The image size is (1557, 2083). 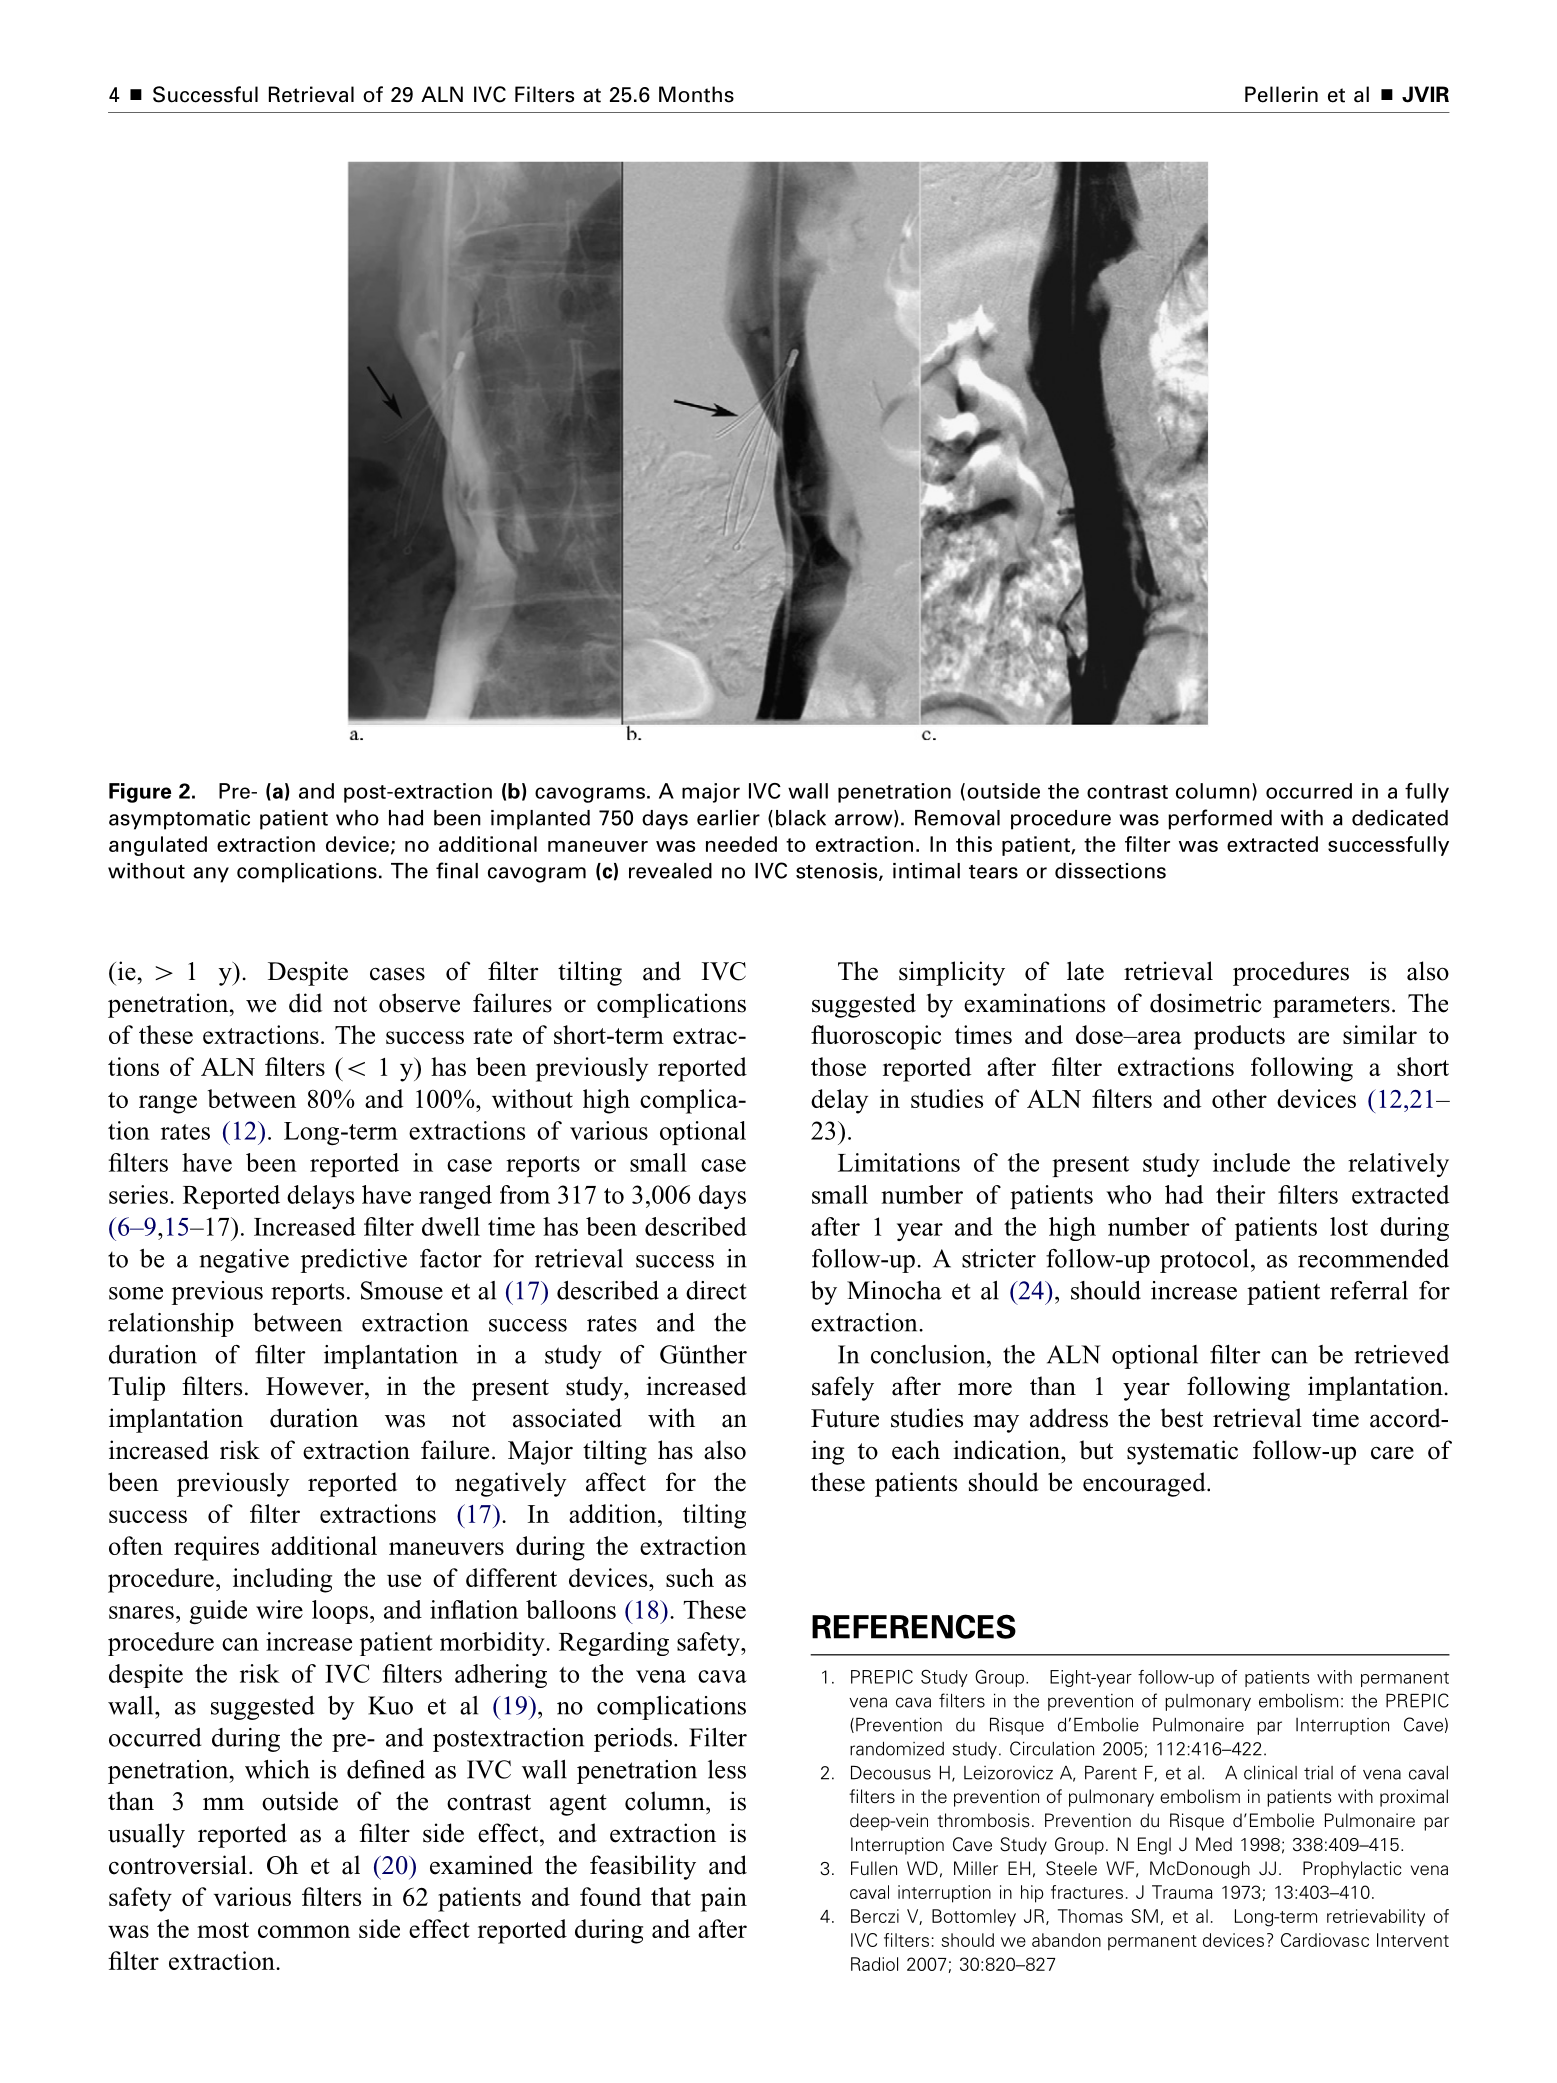 What do you see at coordinates (801, 818) in the screenshot?
I see `black` at bounding box center [801, 818].
